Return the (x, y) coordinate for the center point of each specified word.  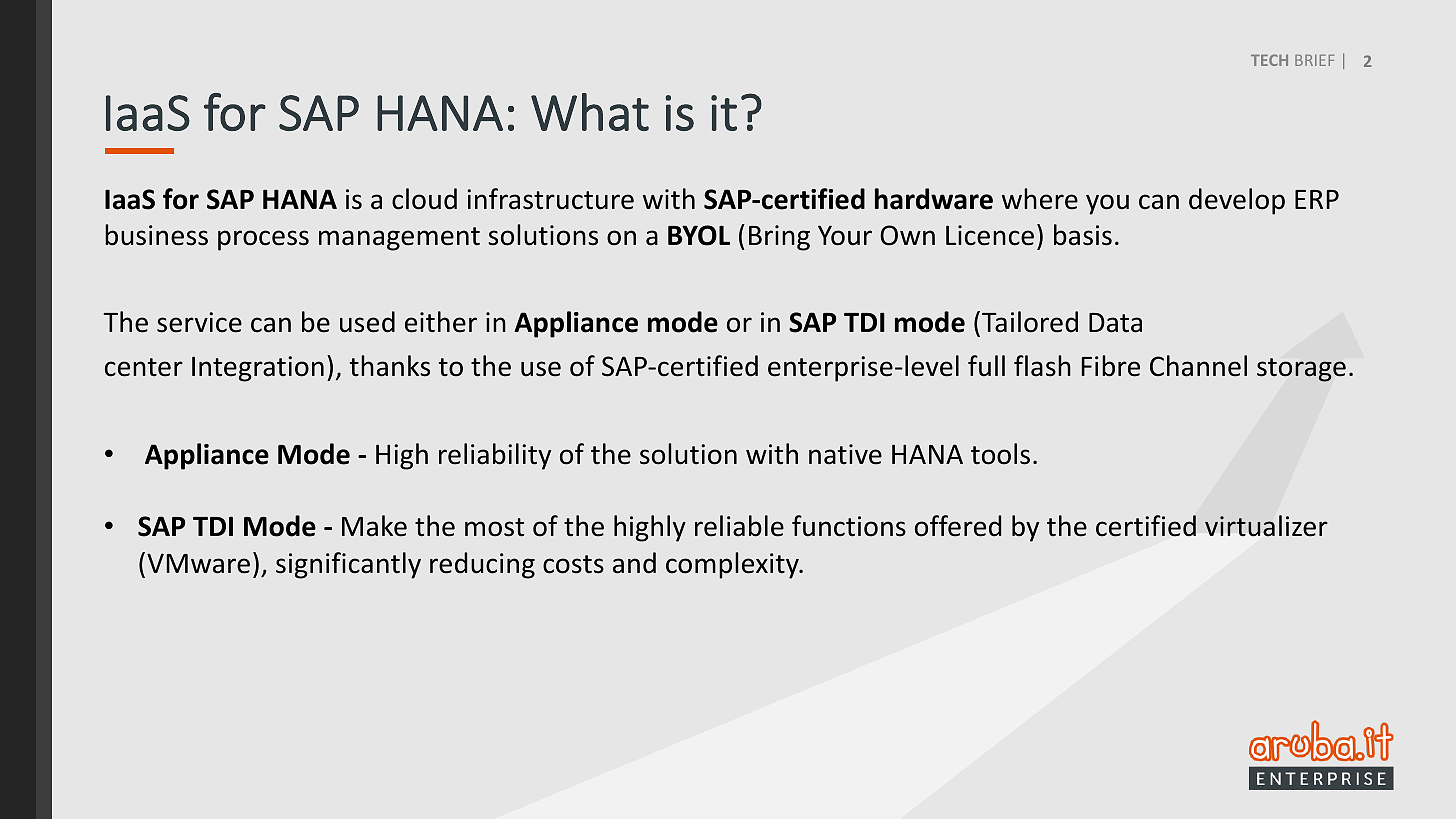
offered (958, 526)
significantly (348, 565)
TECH (1269, 60)
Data (1115, 323)
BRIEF (1314, 60)
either (441, 322)
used (367, 322)
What (590, 112)
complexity (733, 565)
